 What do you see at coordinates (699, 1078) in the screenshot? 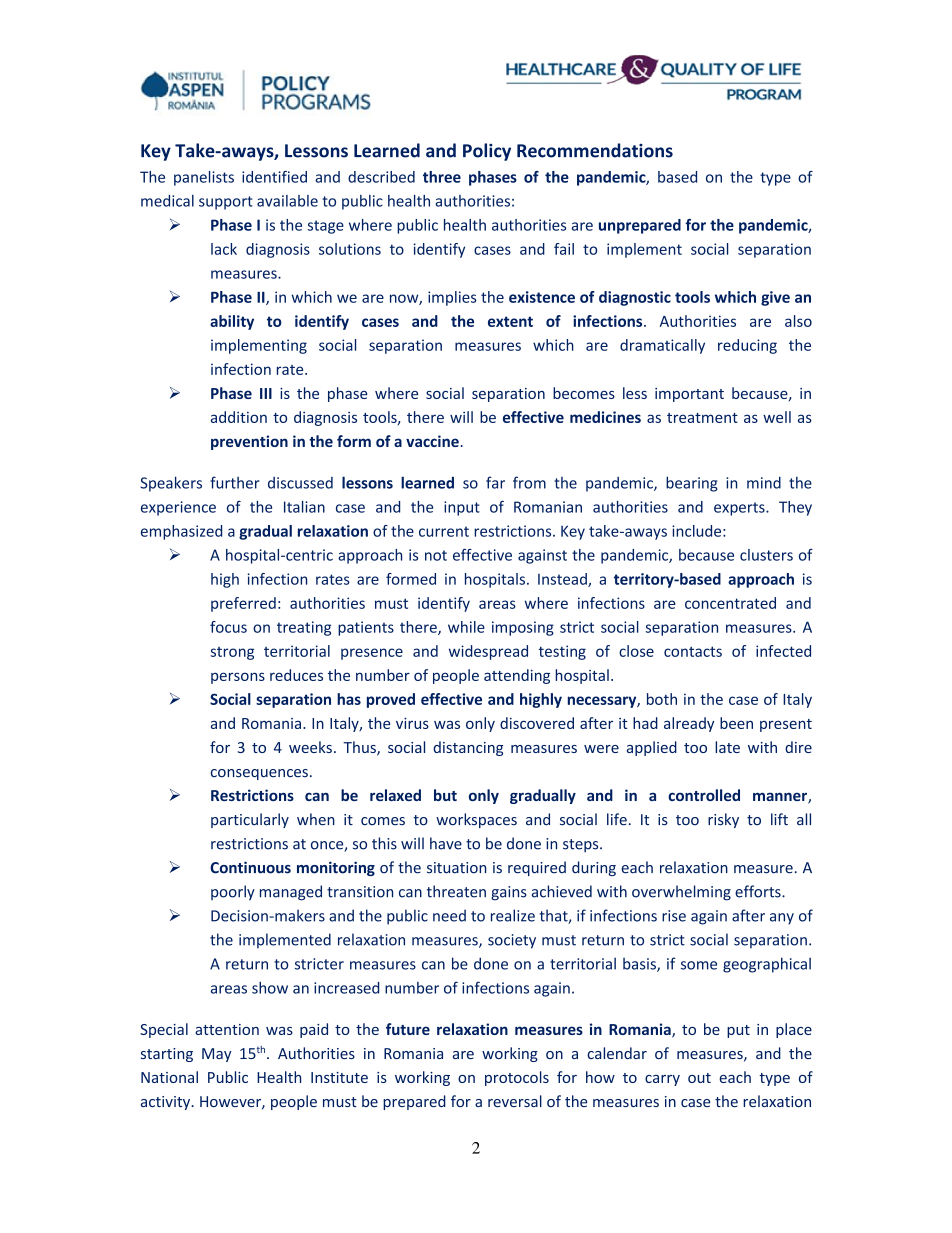
I see `out` at bounding box center [699, 1078].
